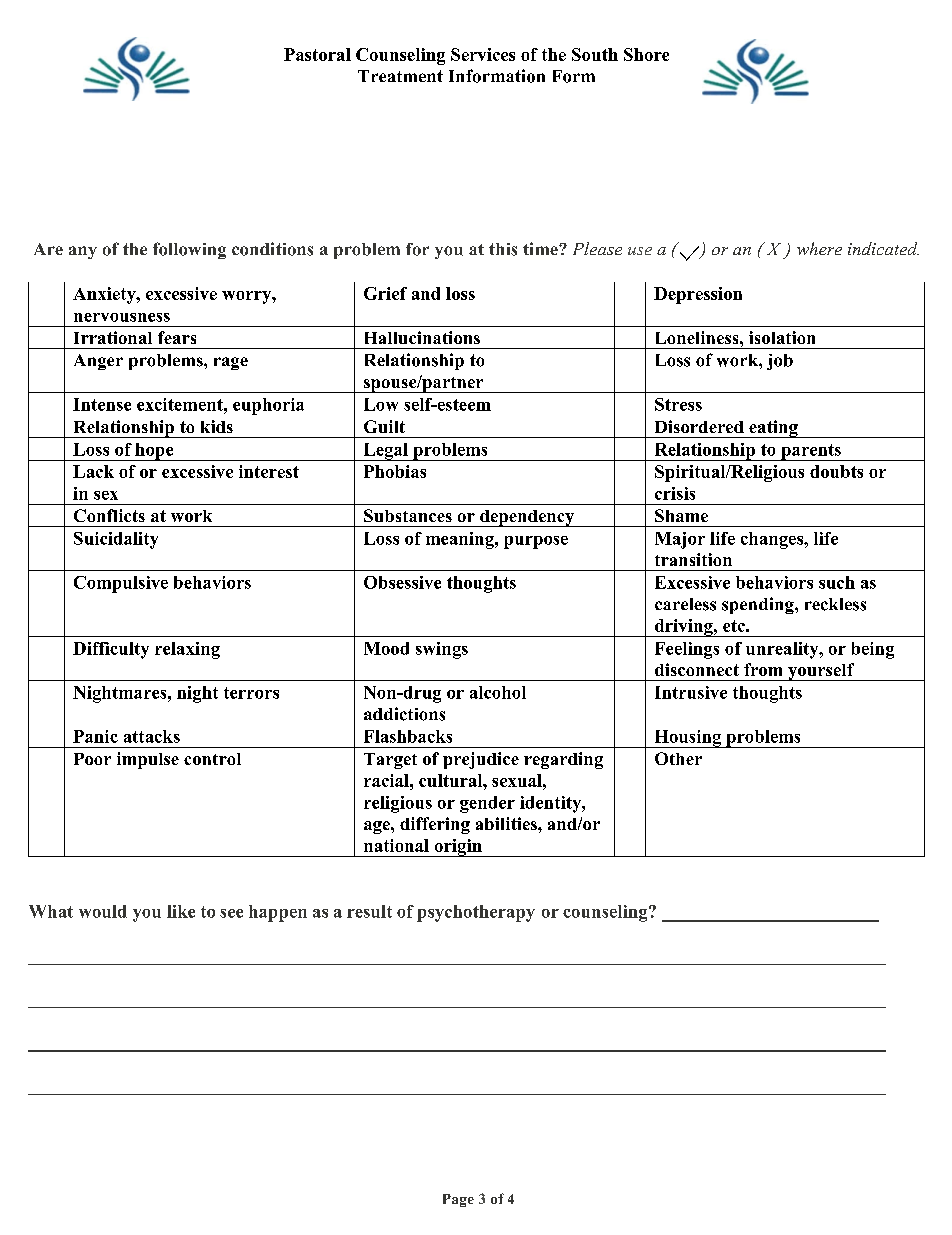 The width and height of the screenshot is (952, 1235). I want to click on result, so click(369, 911).
